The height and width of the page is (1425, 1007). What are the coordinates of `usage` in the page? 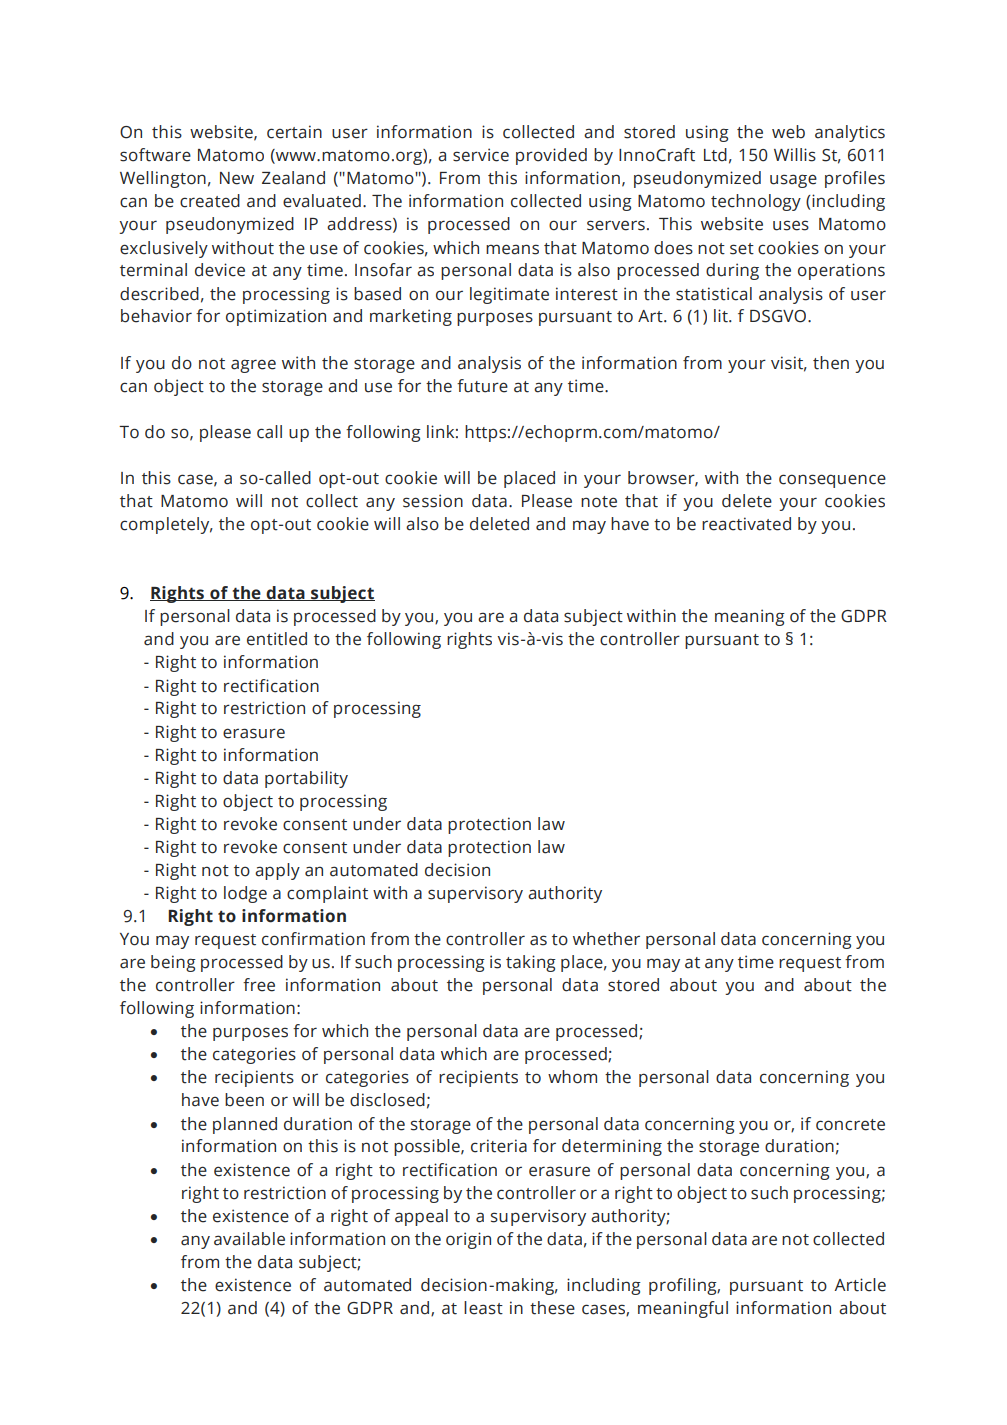 It's located at (793, 181).
